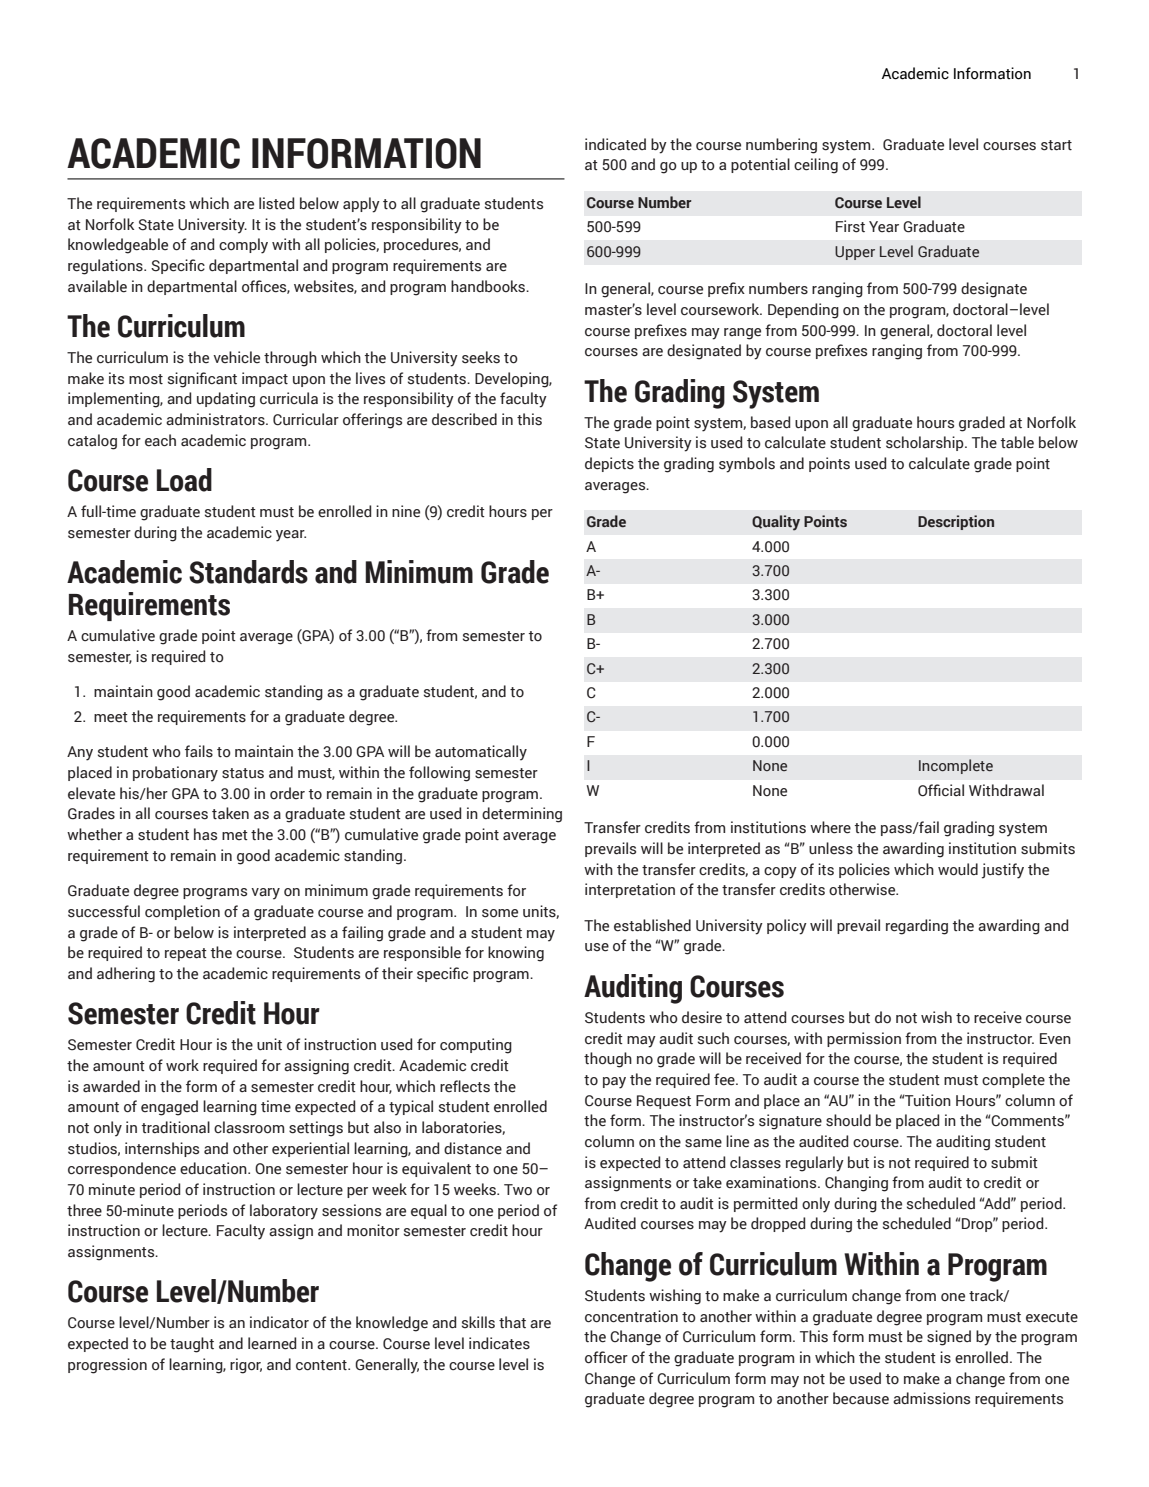  Describe the element at coordinates (949, 1338) in the document. I see `signed` at that location.
